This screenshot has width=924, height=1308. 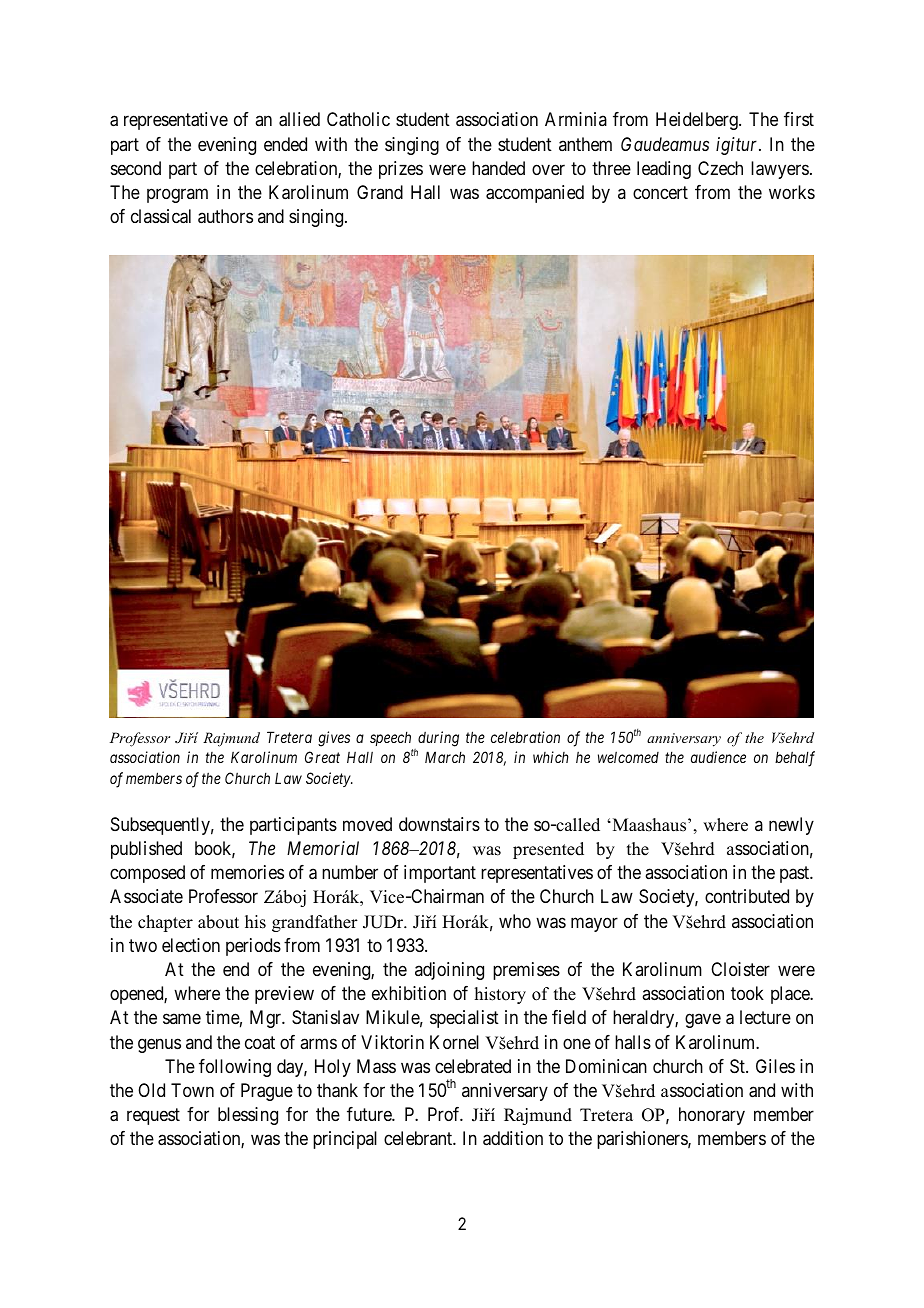 I want to click on during, so click(x=438, y=739).
